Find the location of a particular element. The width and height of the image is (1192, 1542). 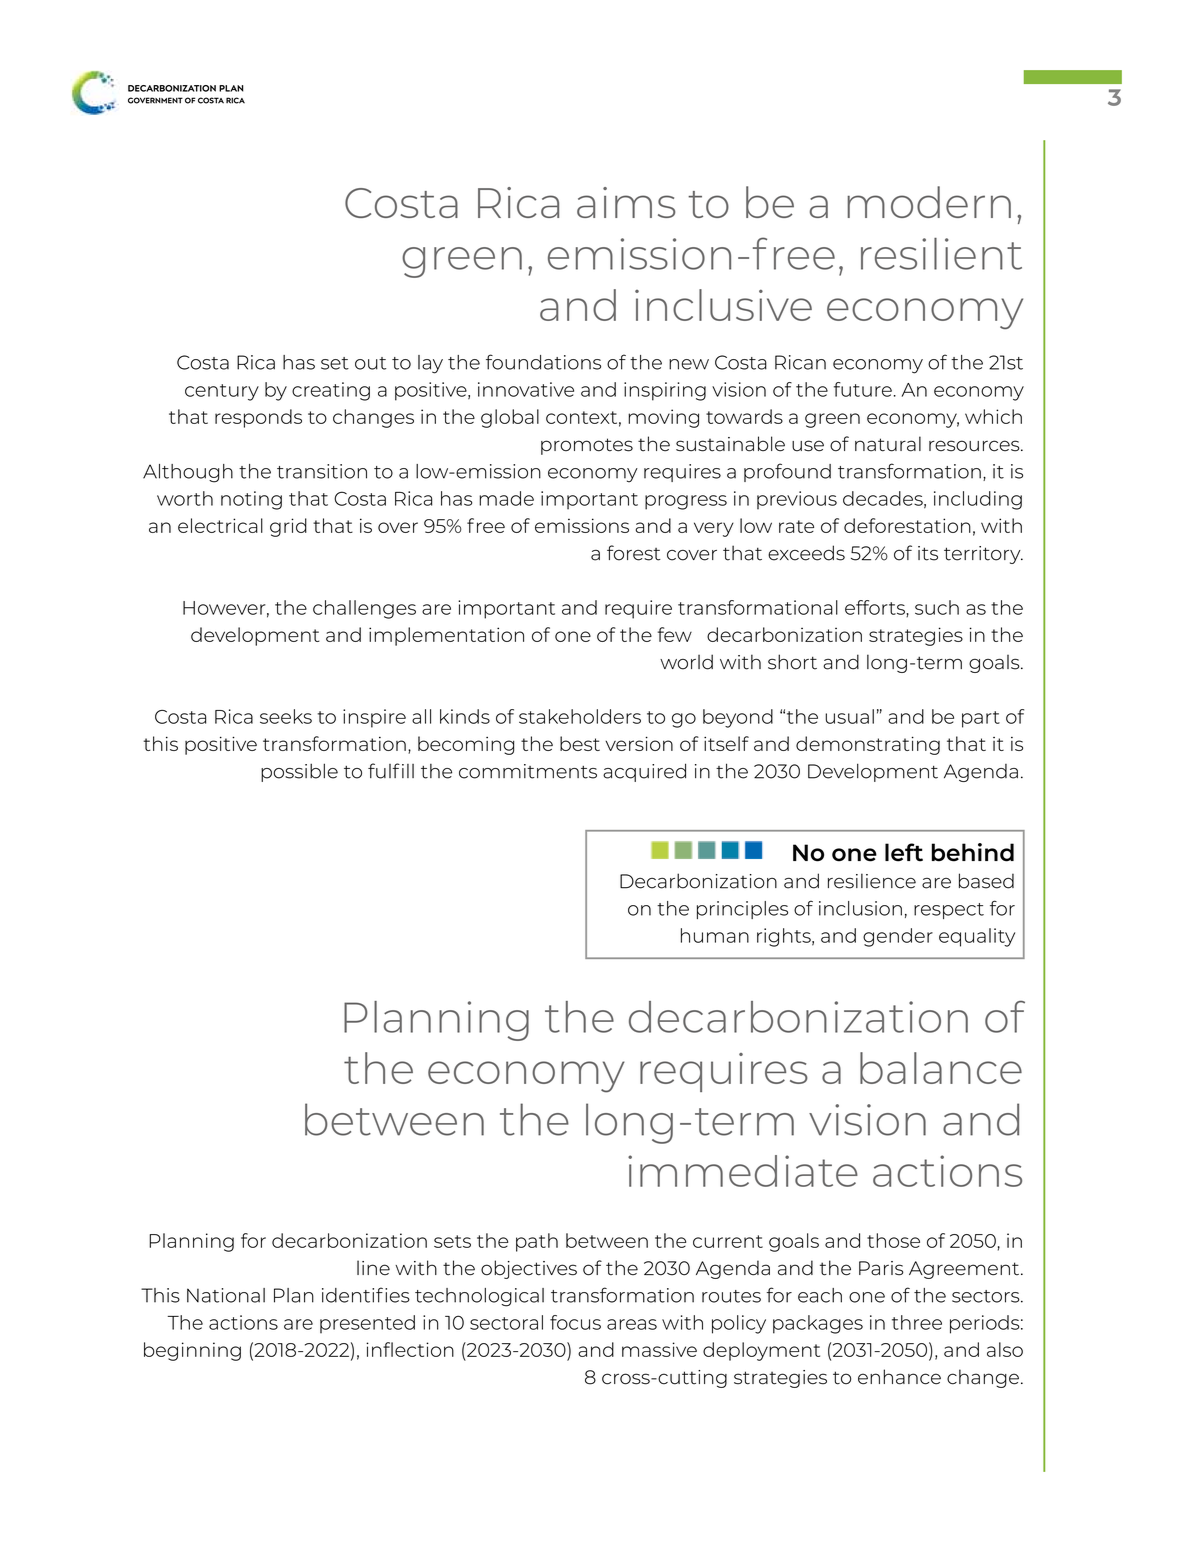

creating is located at coordinates (331, 391).
